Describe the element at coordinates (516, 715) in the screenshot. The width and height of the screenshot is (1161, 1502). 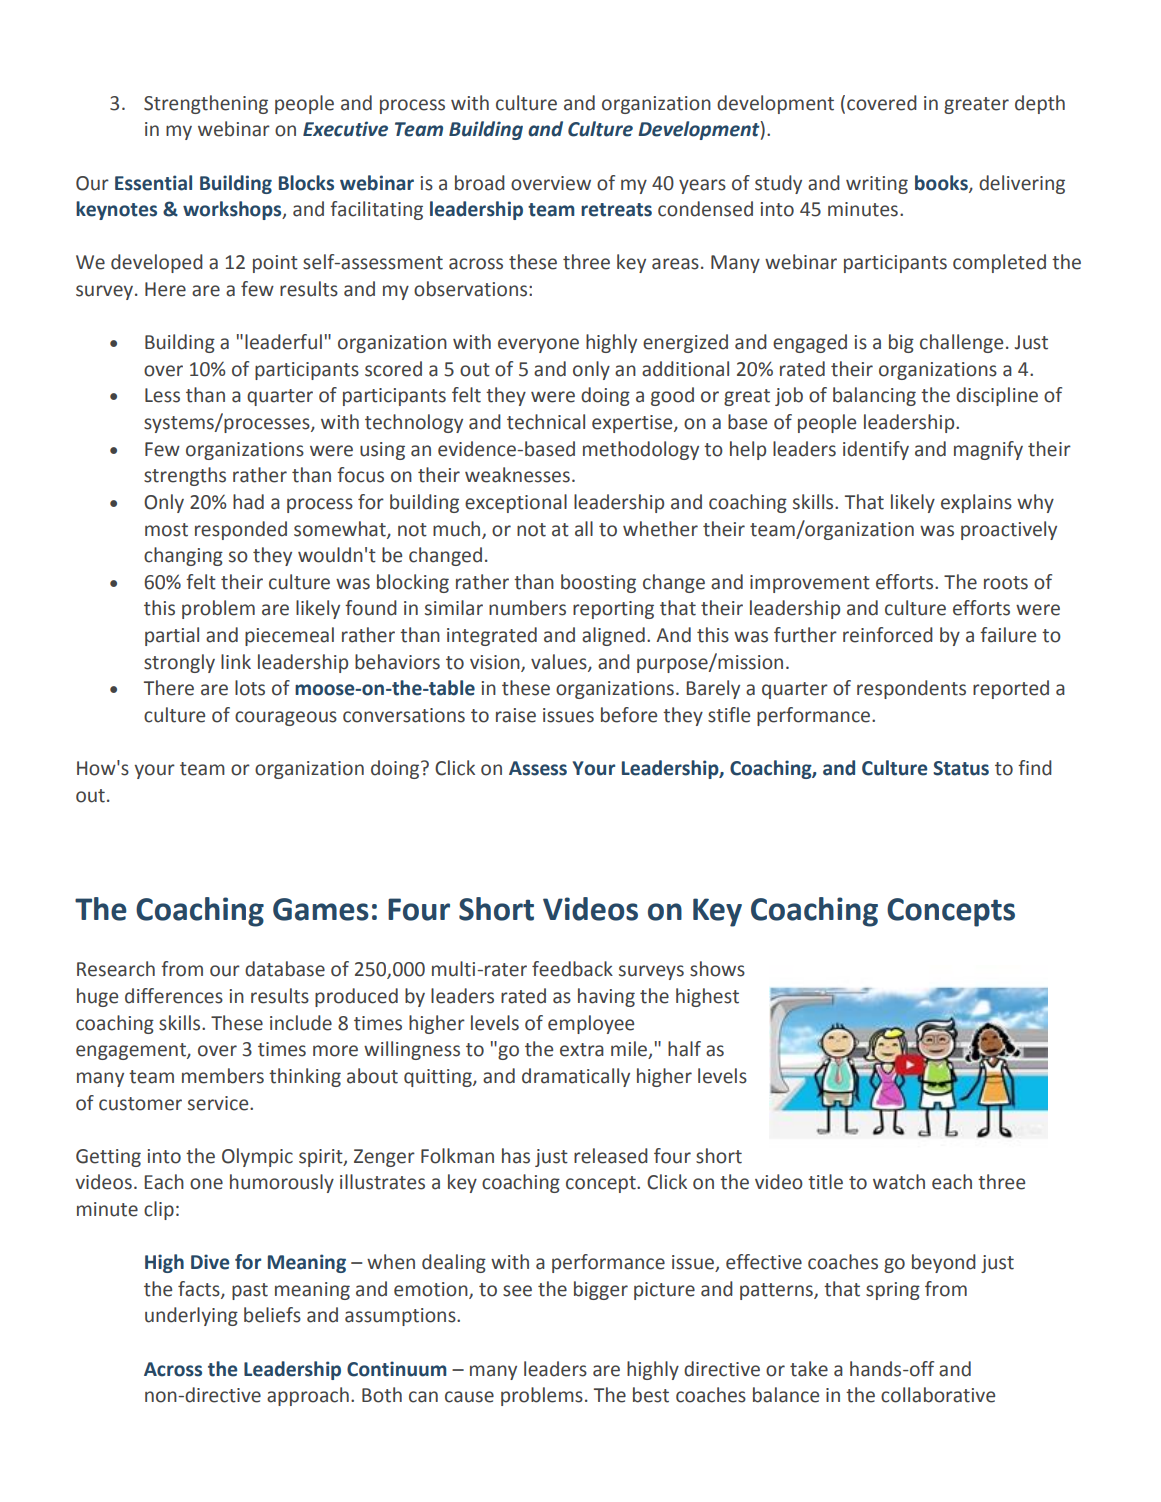
I see `raise` at that location.
